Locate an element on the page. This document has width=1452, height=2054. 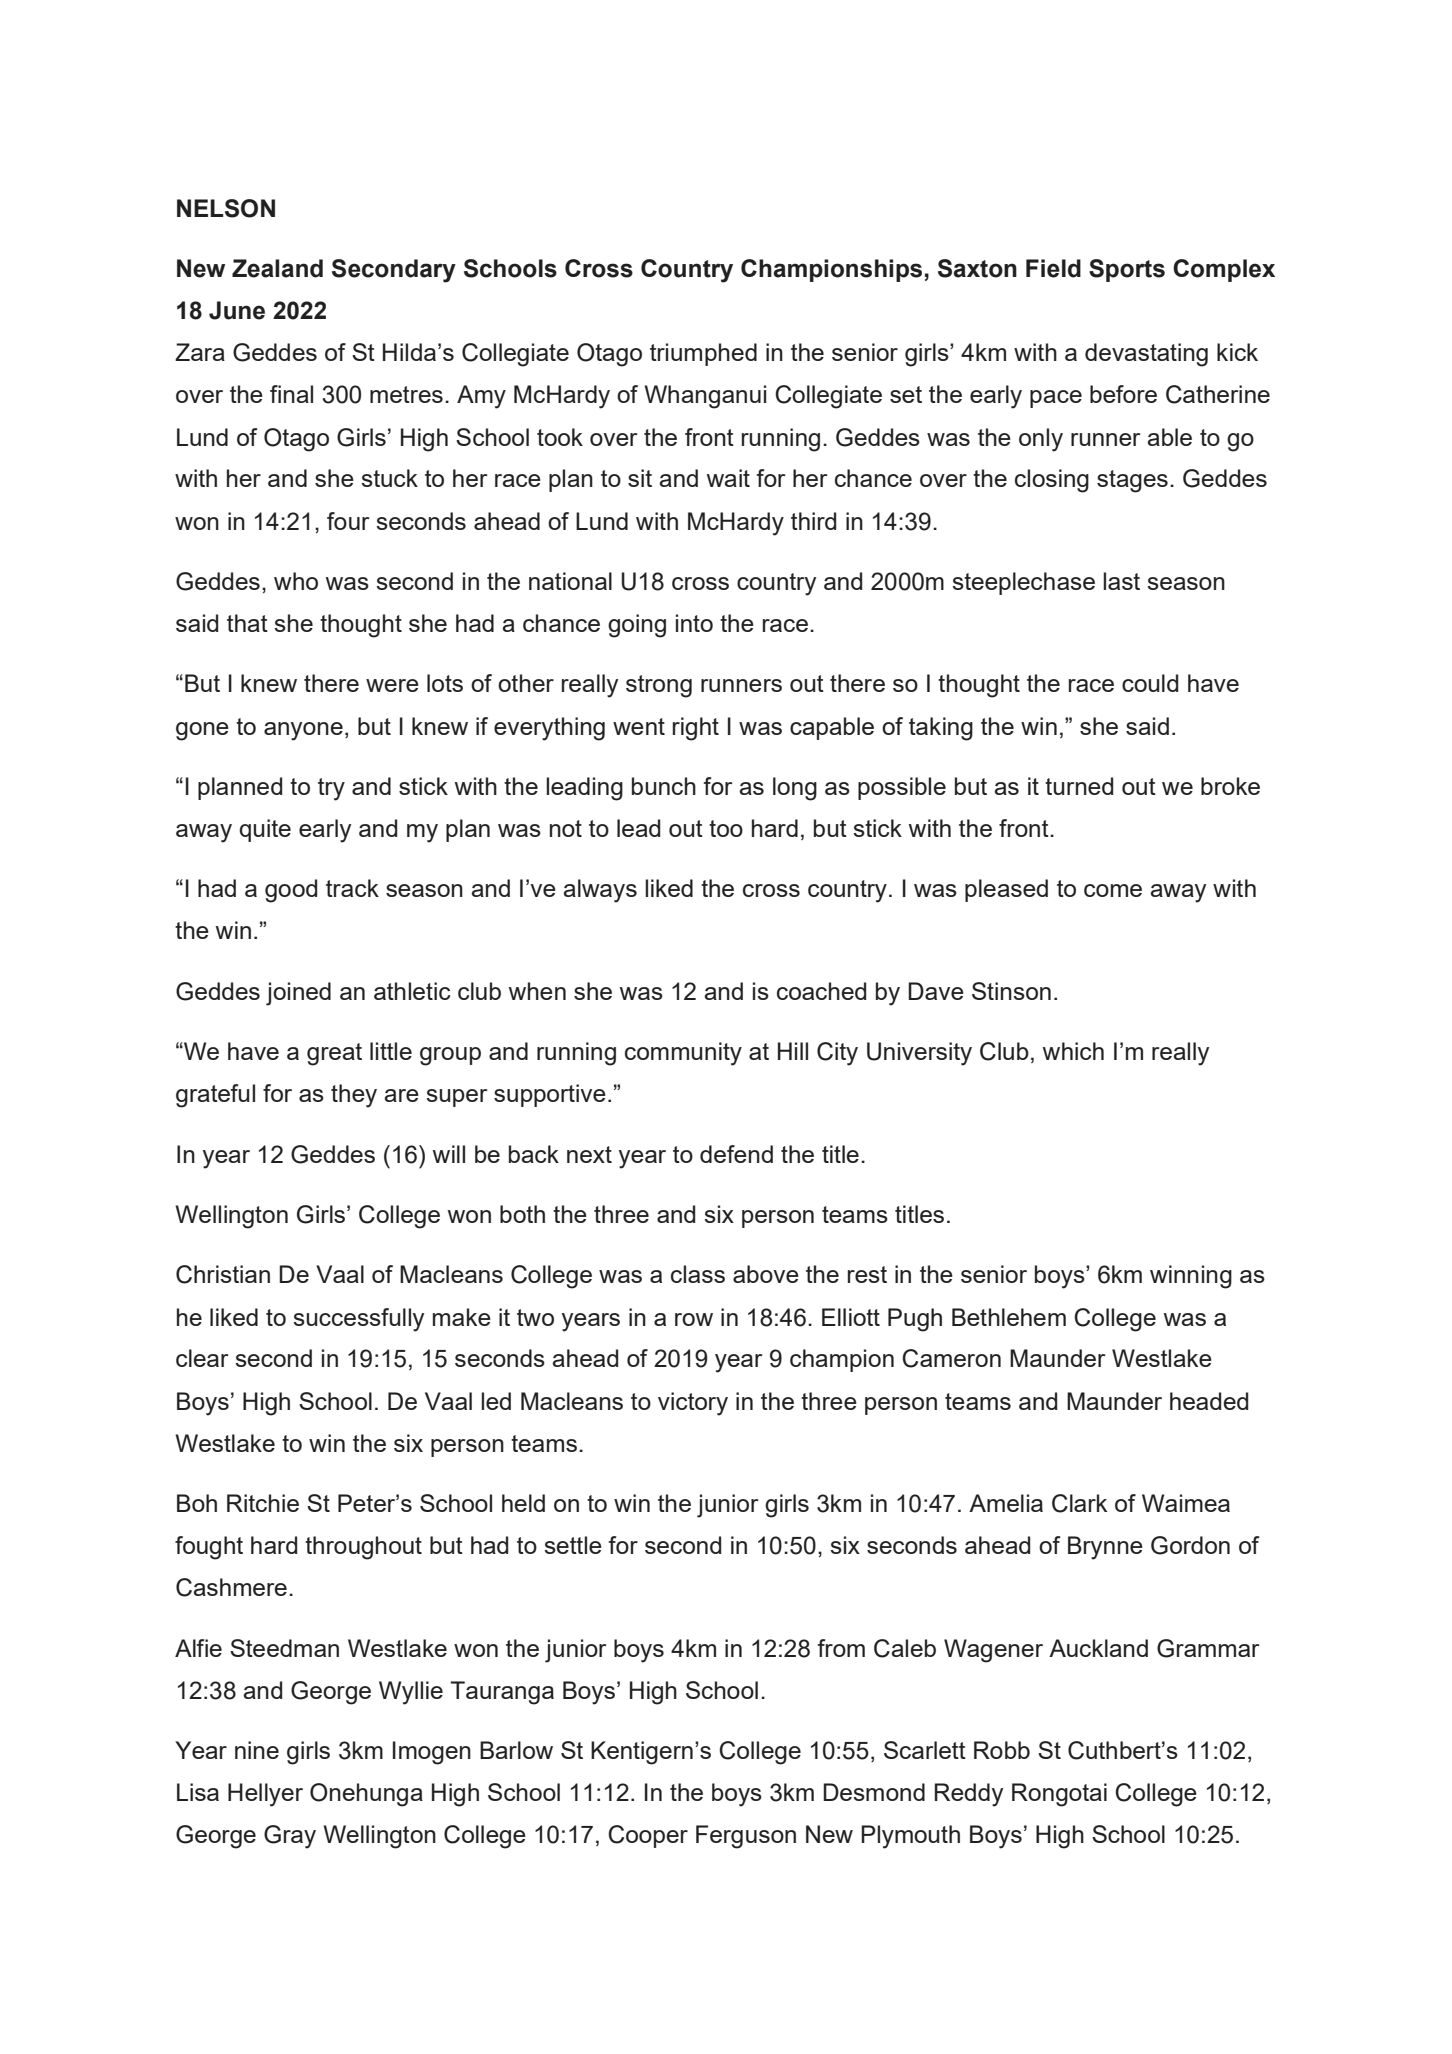
victory is located at coordinates (693, 1404).
